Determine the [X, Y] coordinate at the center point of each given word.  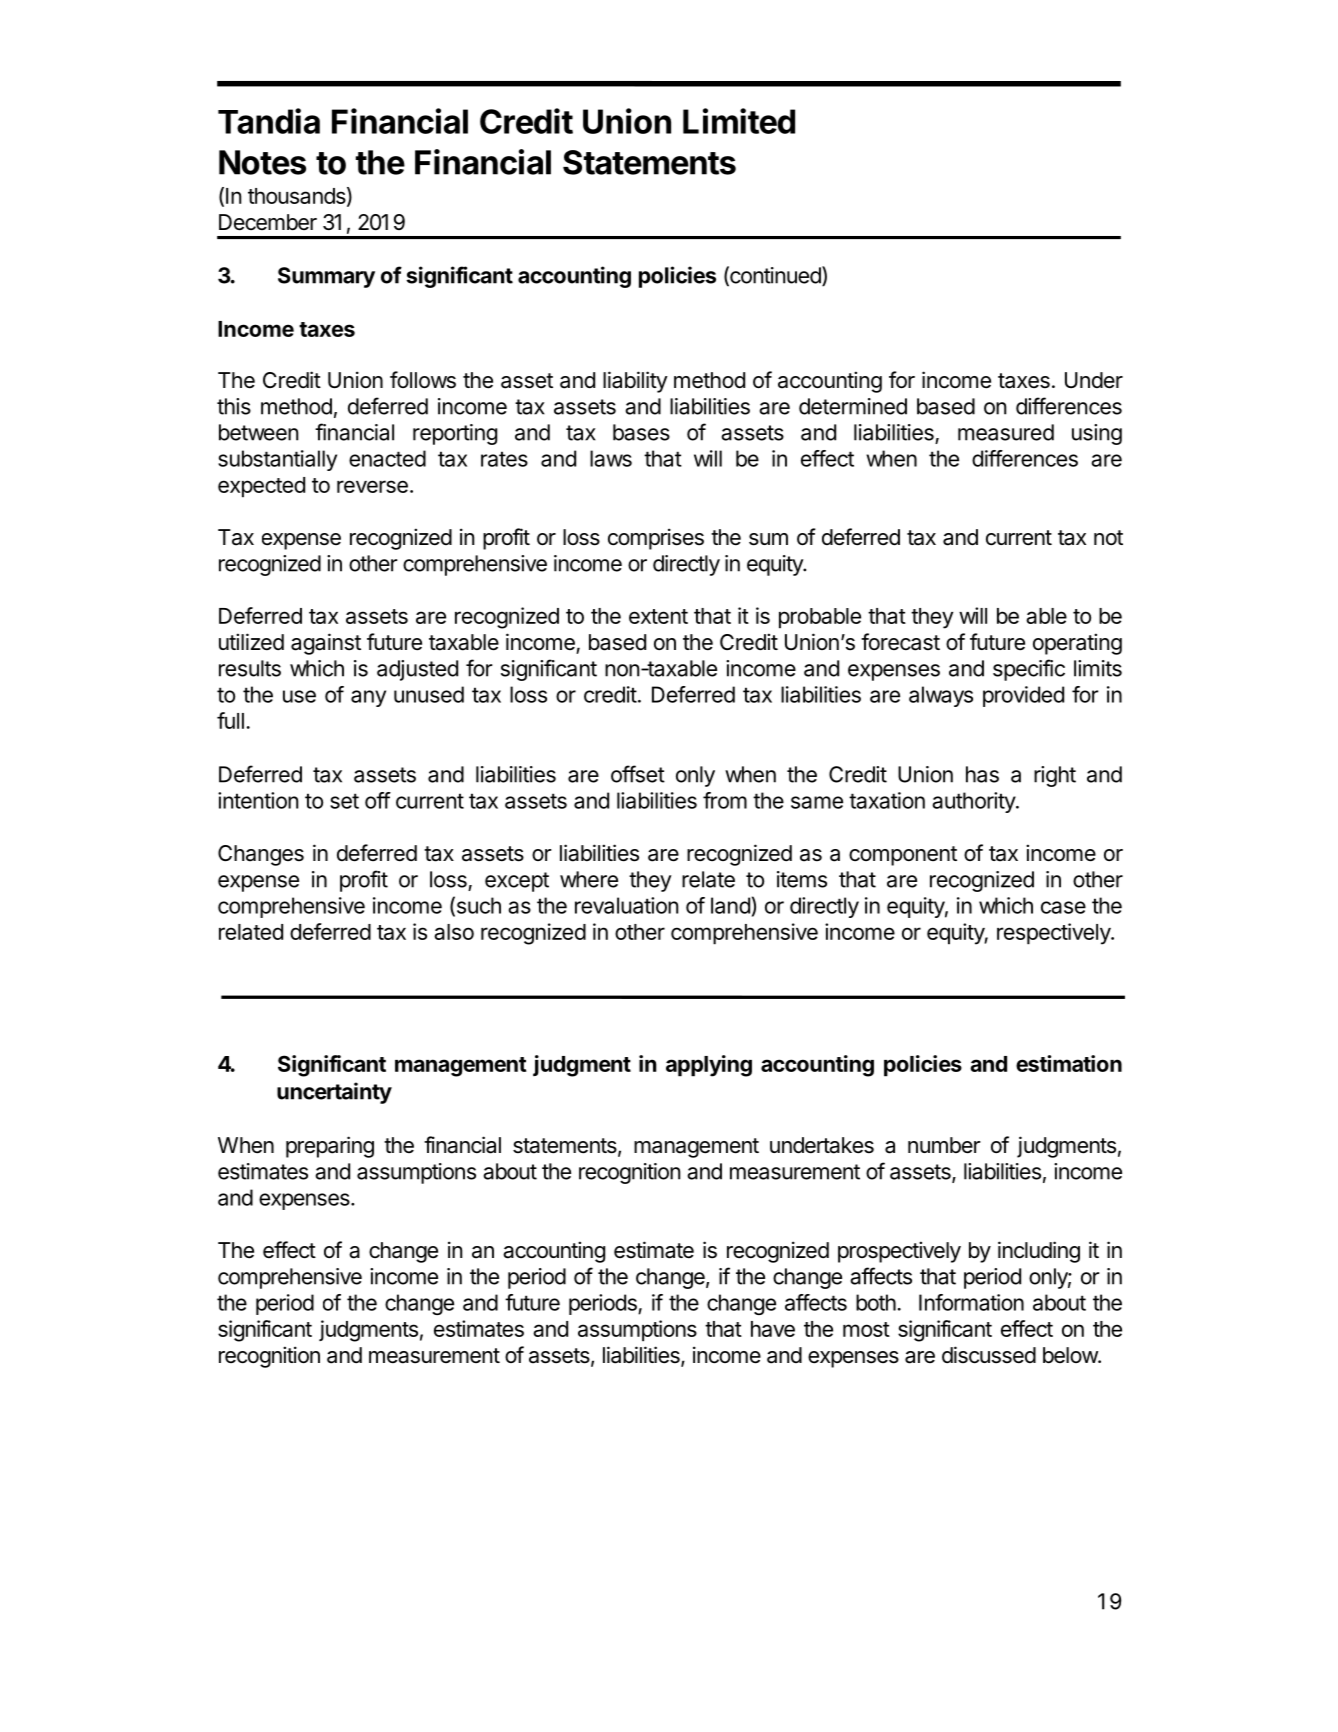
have [773, 1329]
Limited [739, 121]
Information [971, 1302]
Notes [262, 162]
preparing [330, 1147]
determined [853, 406]
